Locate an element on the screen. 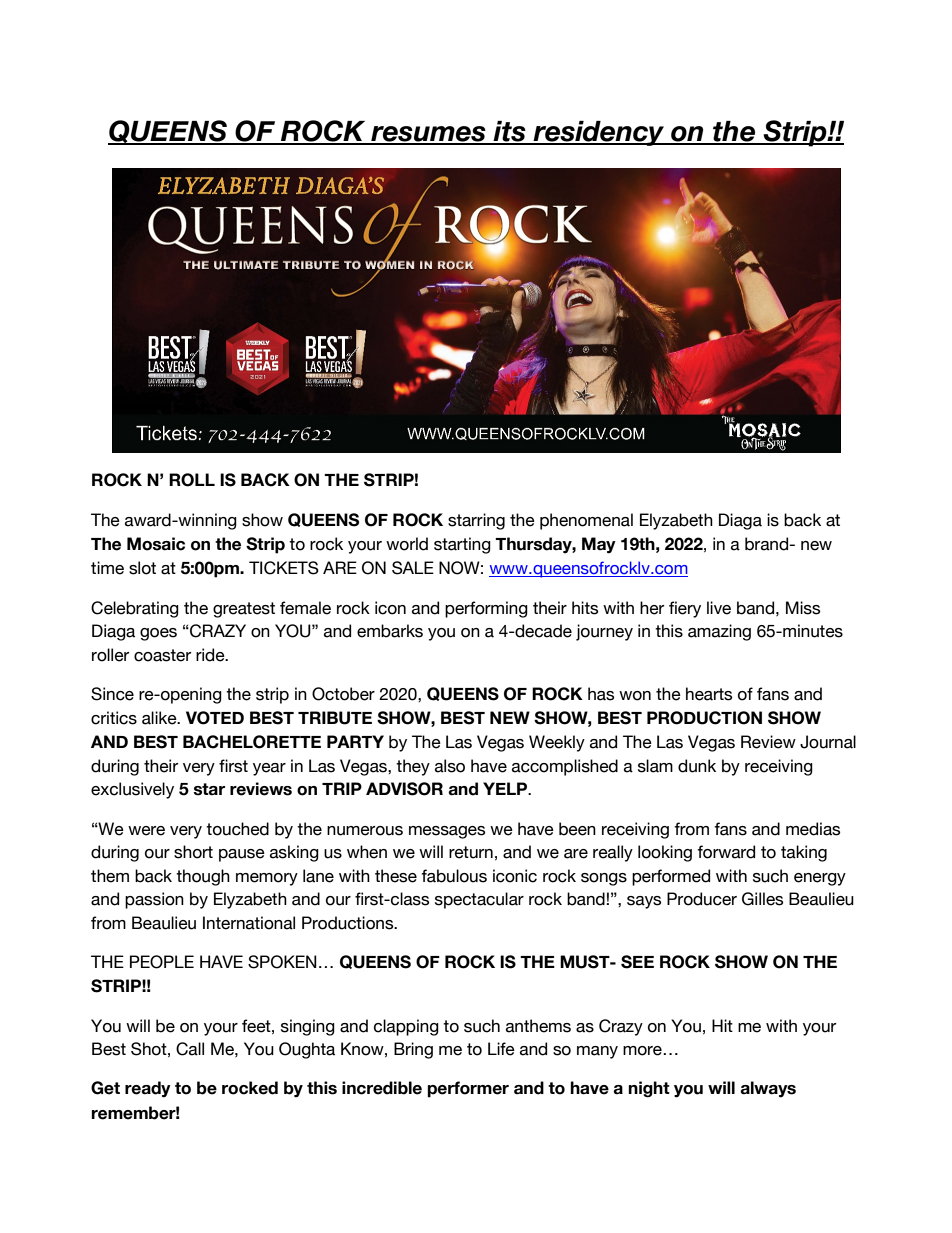 The image size is (952, 1233). residency is located at coordinates (598, 133).
